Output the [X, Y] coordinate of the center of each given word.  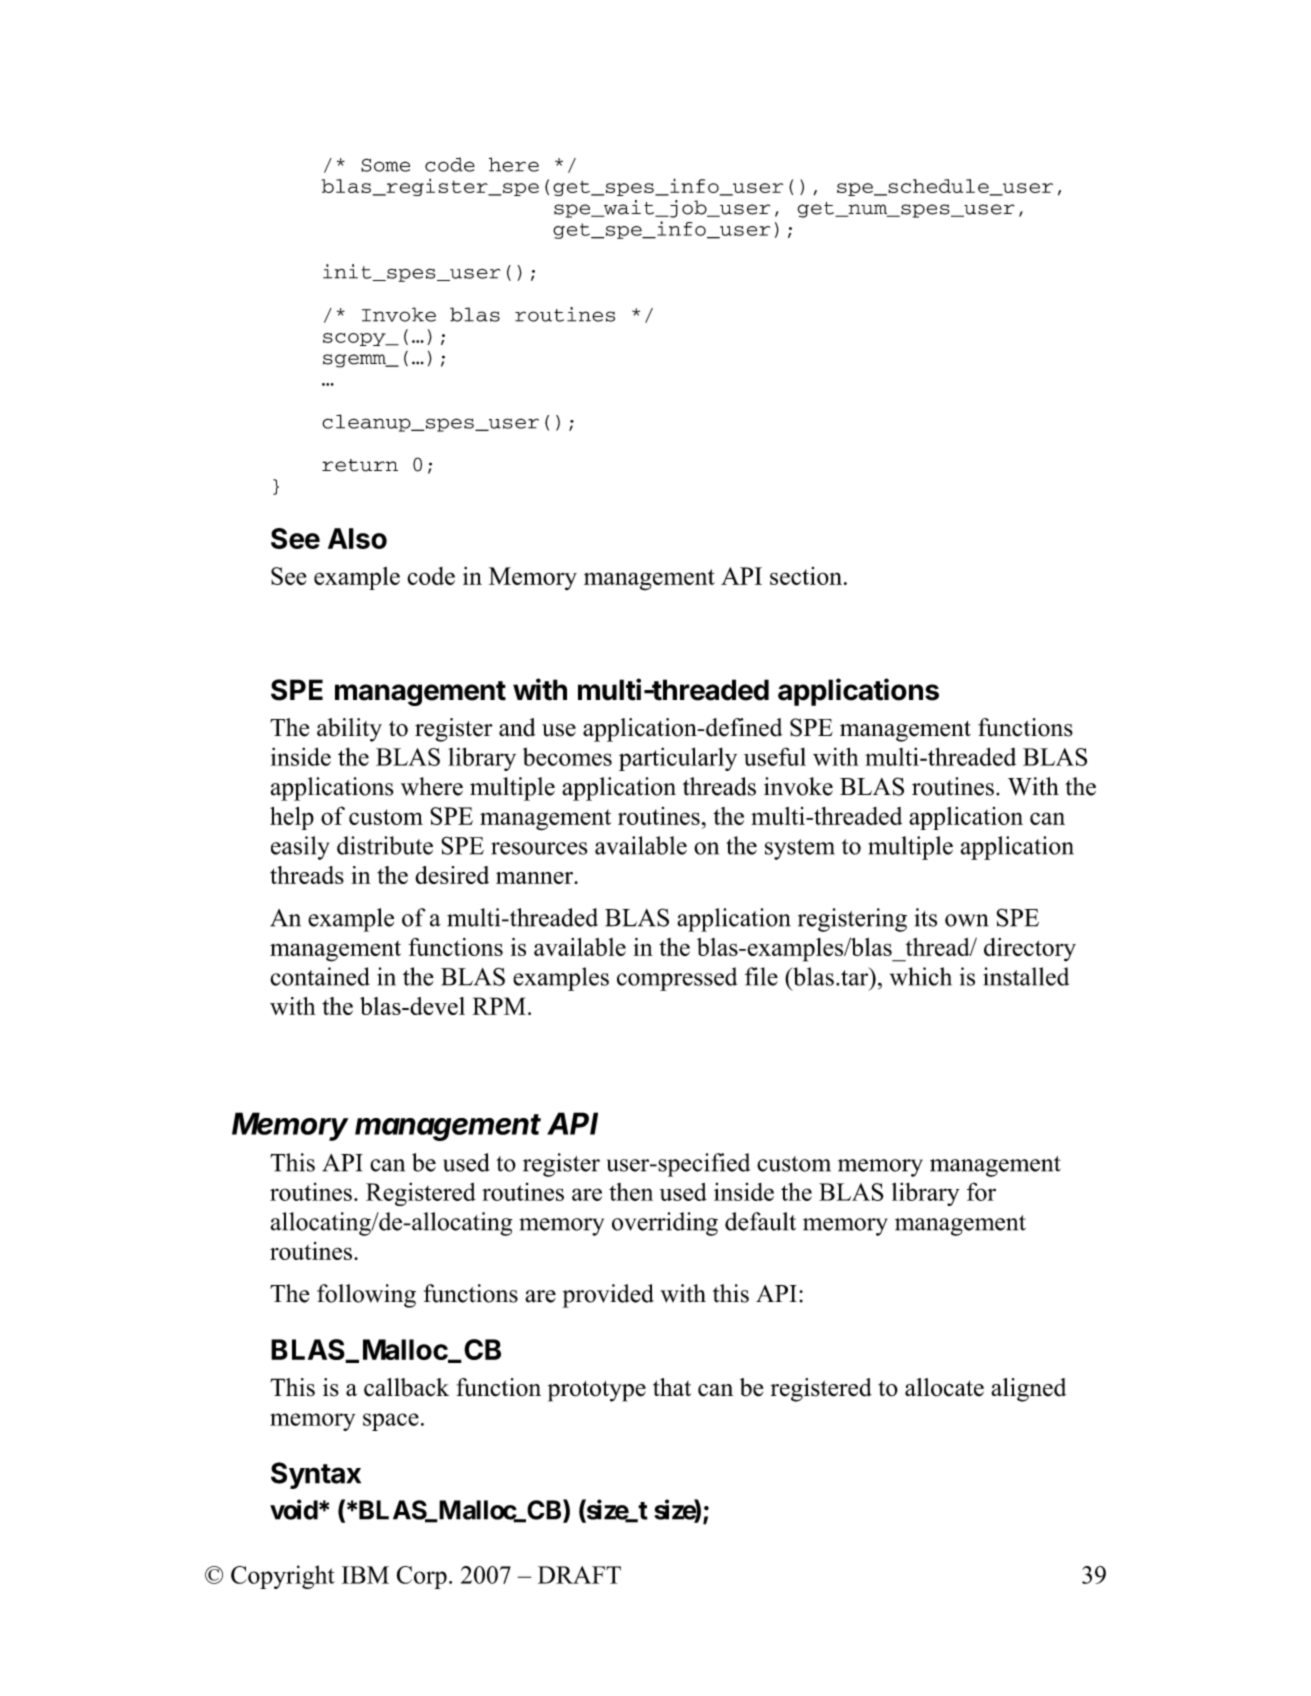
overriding [665, 1224]
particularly [678, 759]
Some [385, 165]
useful [775, 756]
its [925, 917]
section [806, 576]
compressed [677, 979]
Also [357, 538]
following [366, 1296]
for [981, 1191]
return [360, 465]
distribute [385, 845]
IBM [365, 1575]
